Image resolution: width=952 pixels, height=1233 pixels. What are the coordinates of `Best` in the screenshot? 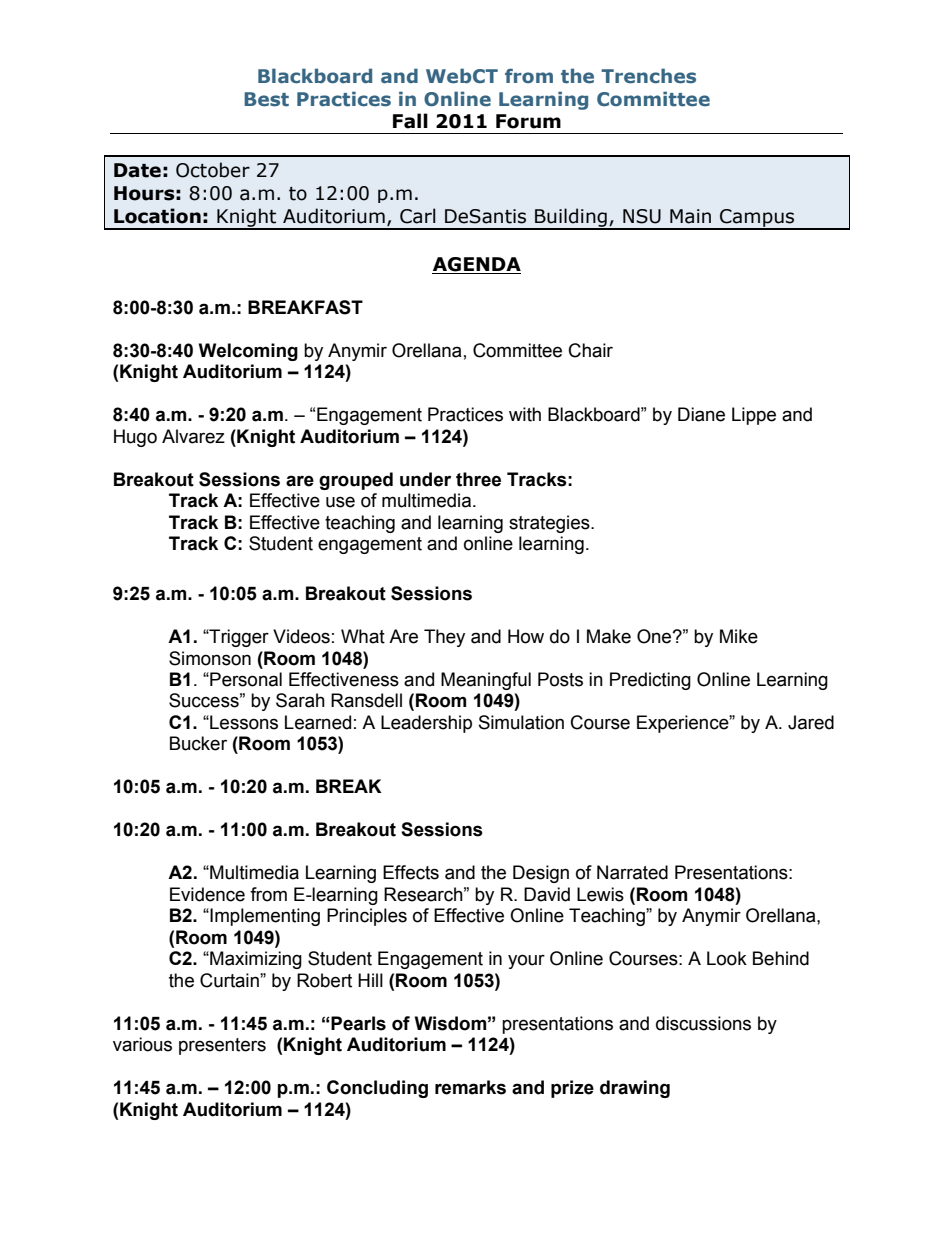 It's located at (266, 99).
